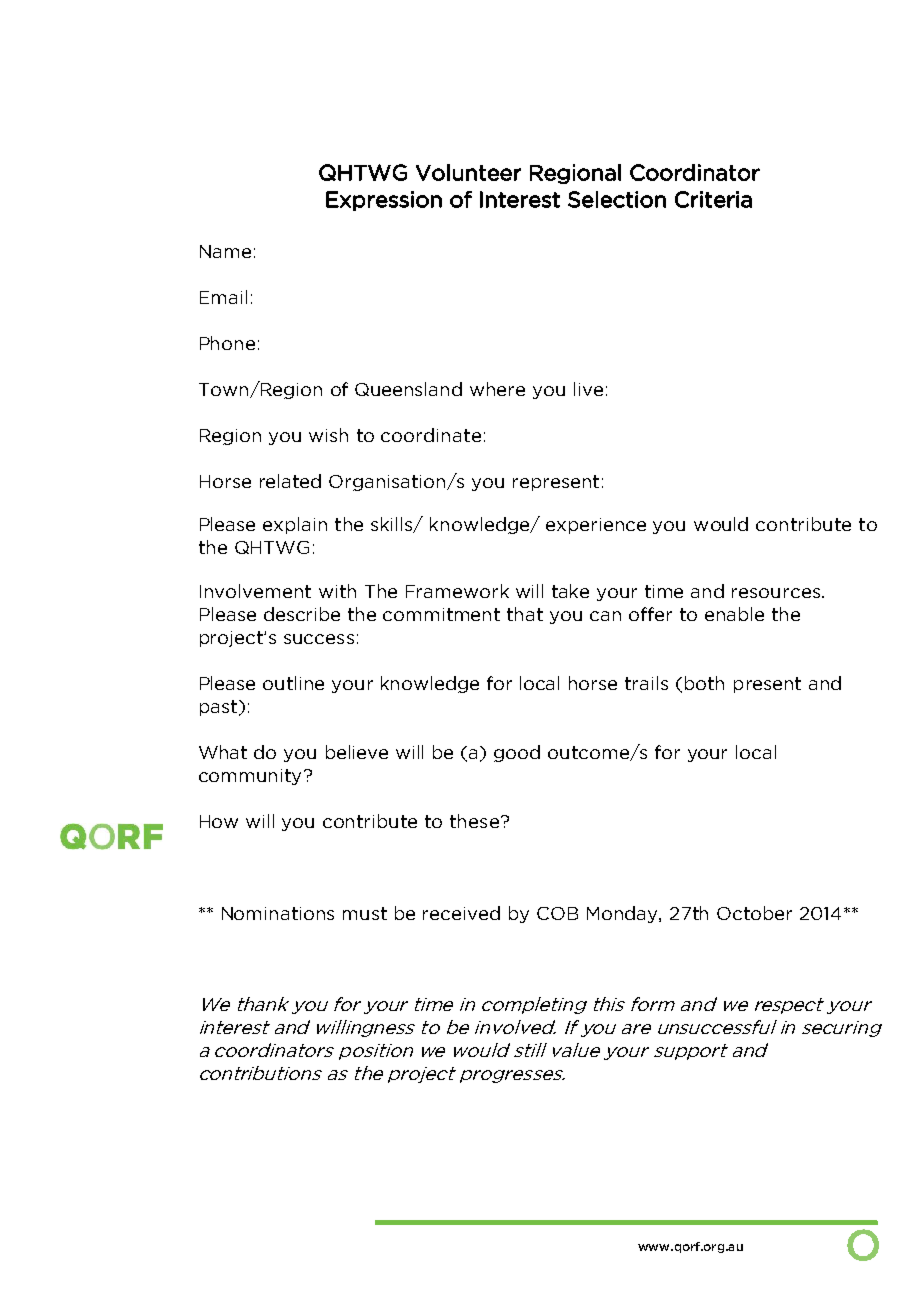 This image has width=924, height=1308. I want to click on Expression, so click(384, 201).
